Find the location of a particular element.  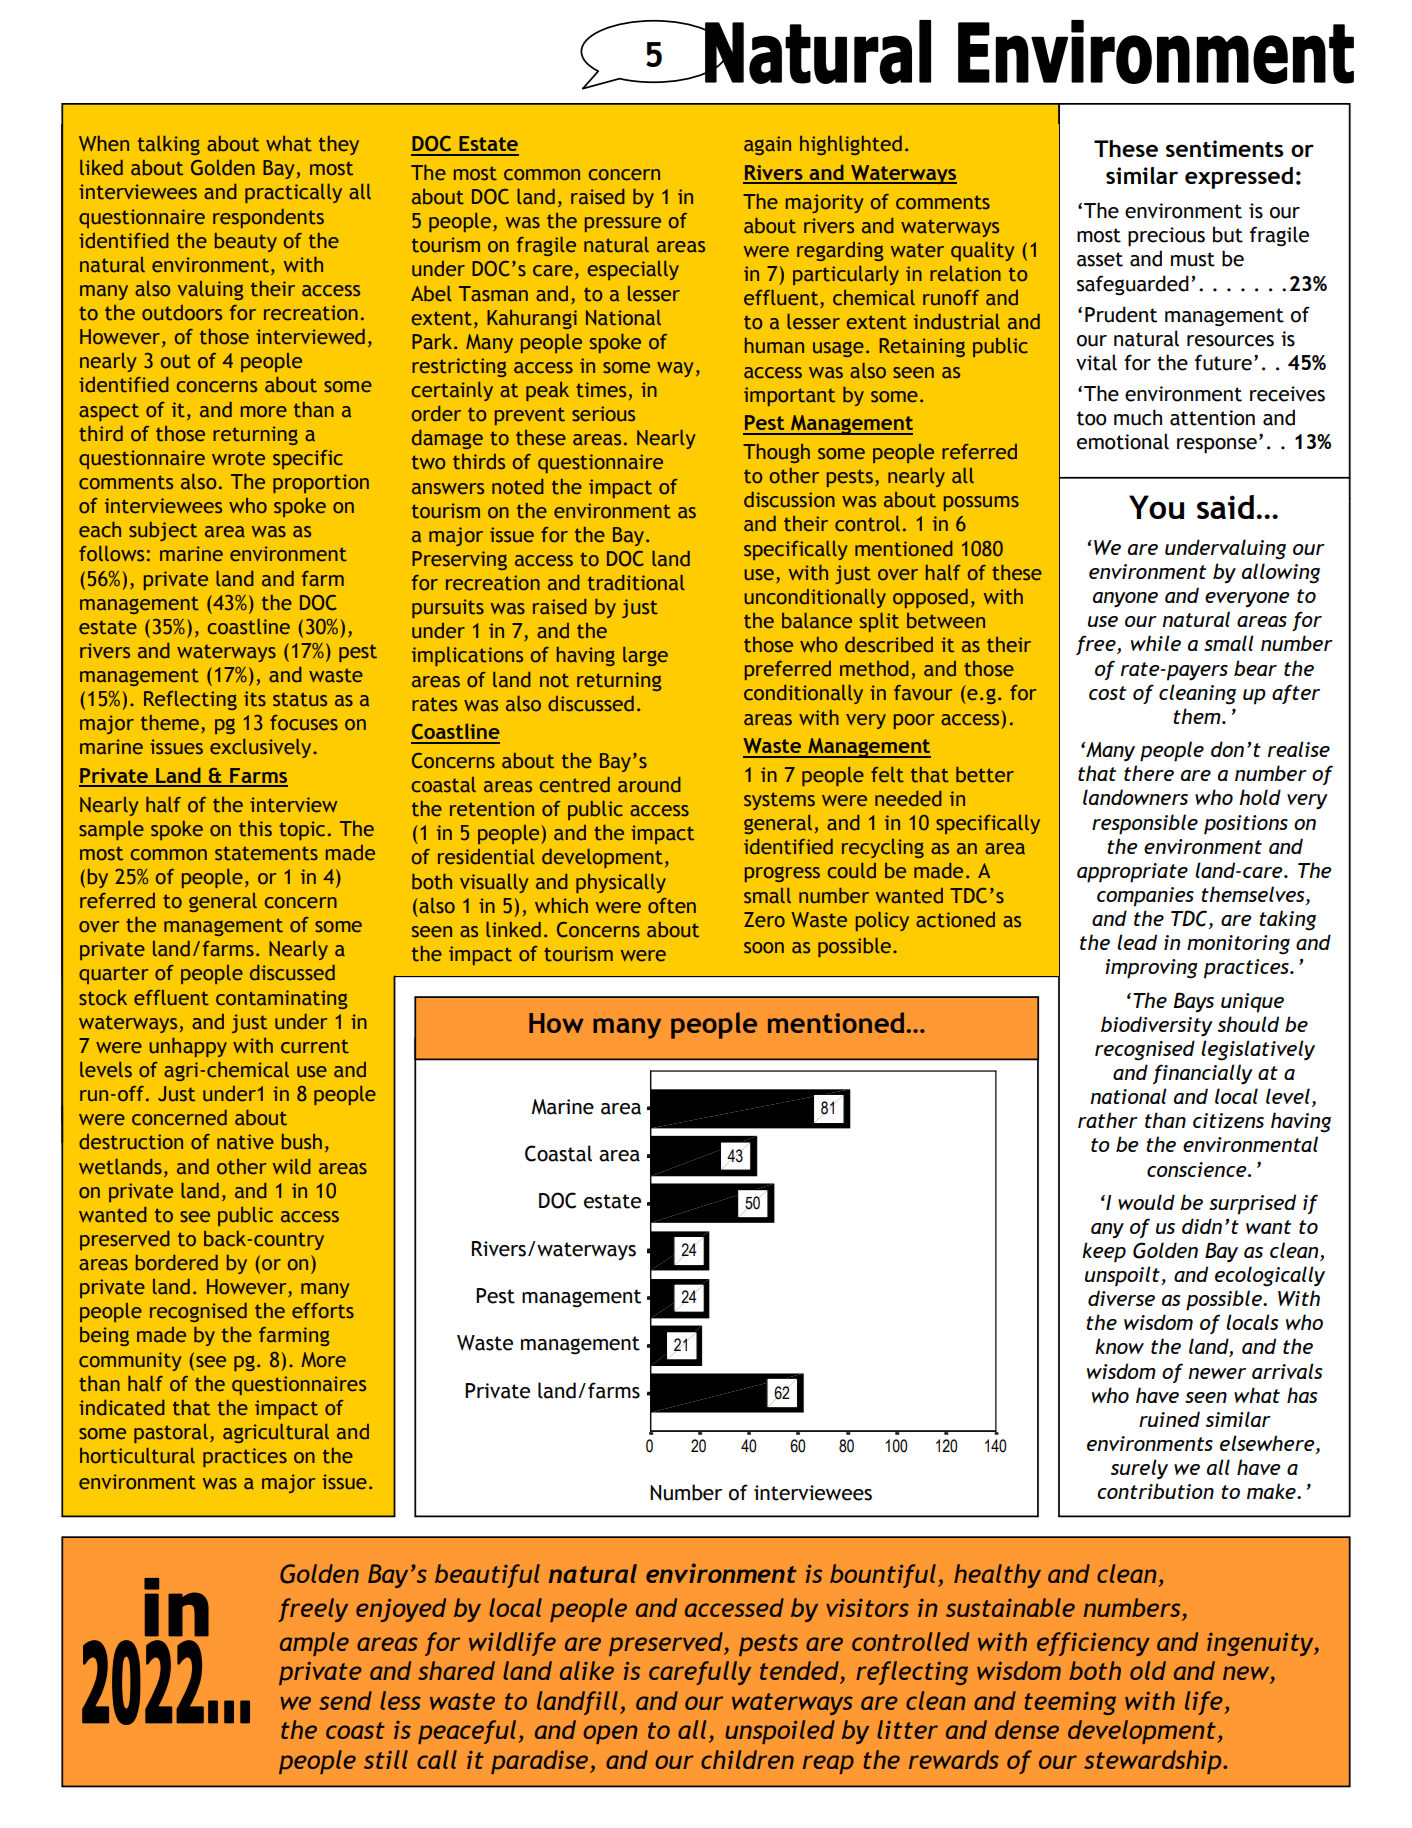

large is located at coordinates (645, 656).
